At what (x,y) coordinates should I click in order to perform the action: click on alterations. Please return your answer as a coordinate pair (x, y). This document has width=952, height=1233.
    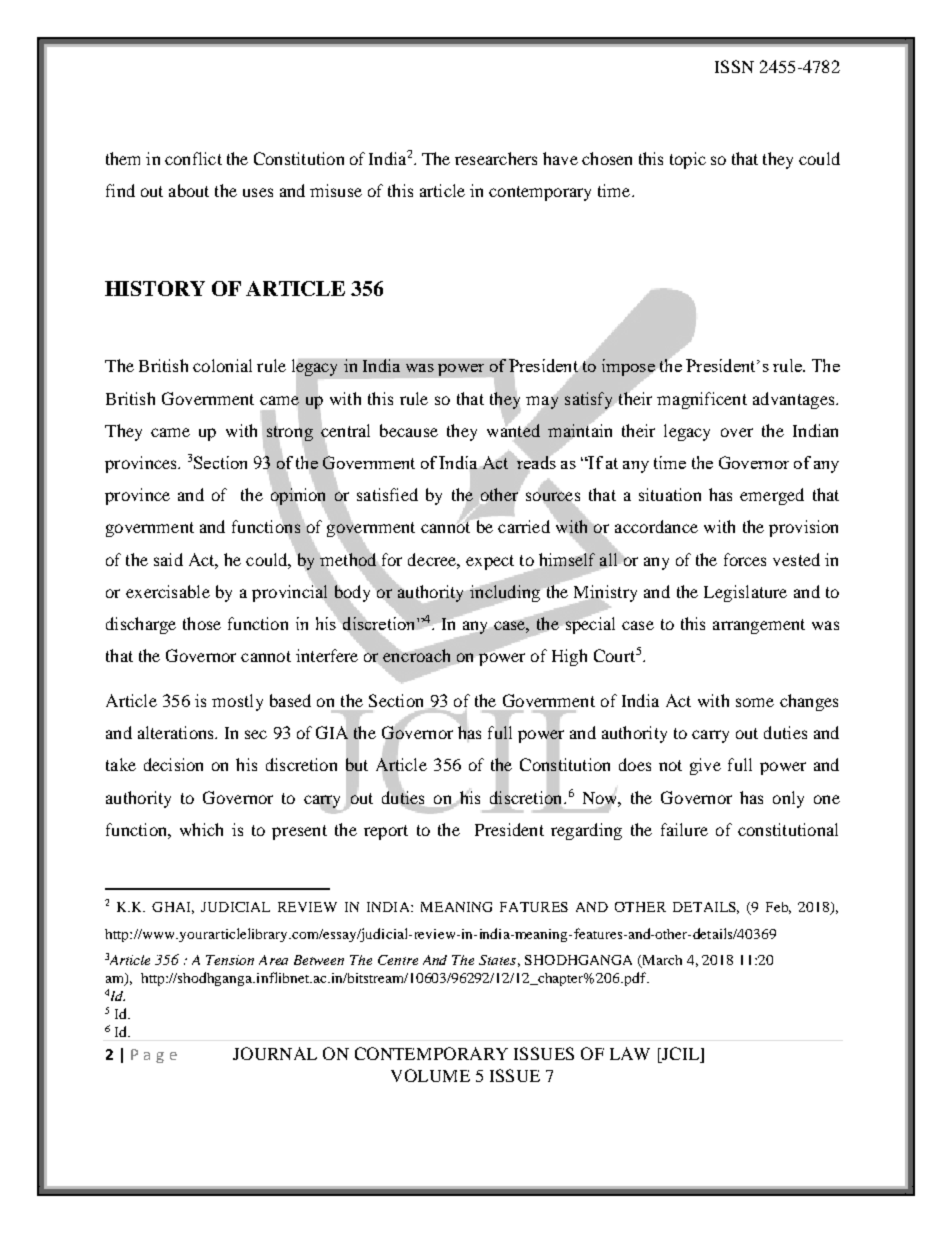
    Looking at the image, I should click on (177, 732).
